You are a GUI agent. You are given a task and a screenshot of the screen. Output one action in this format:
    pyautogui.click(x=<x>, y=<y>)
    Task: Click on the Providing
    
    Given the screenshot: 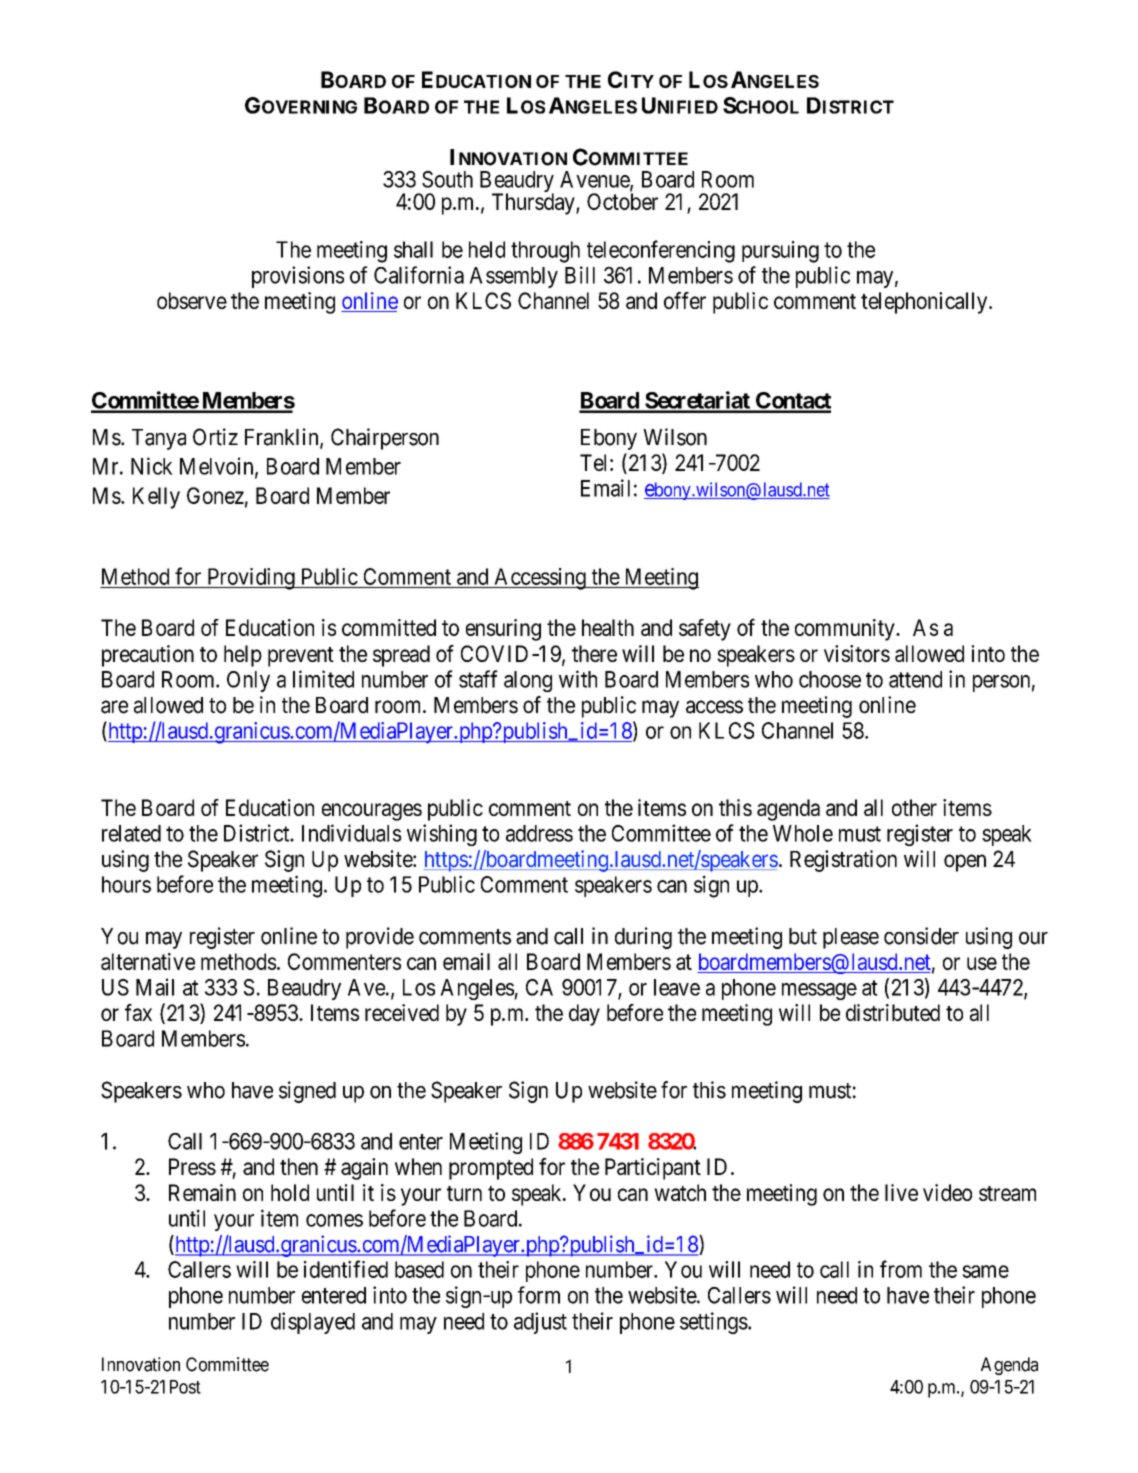 What is the action you would take?
    pyautogui.click(x=251, y=579)
